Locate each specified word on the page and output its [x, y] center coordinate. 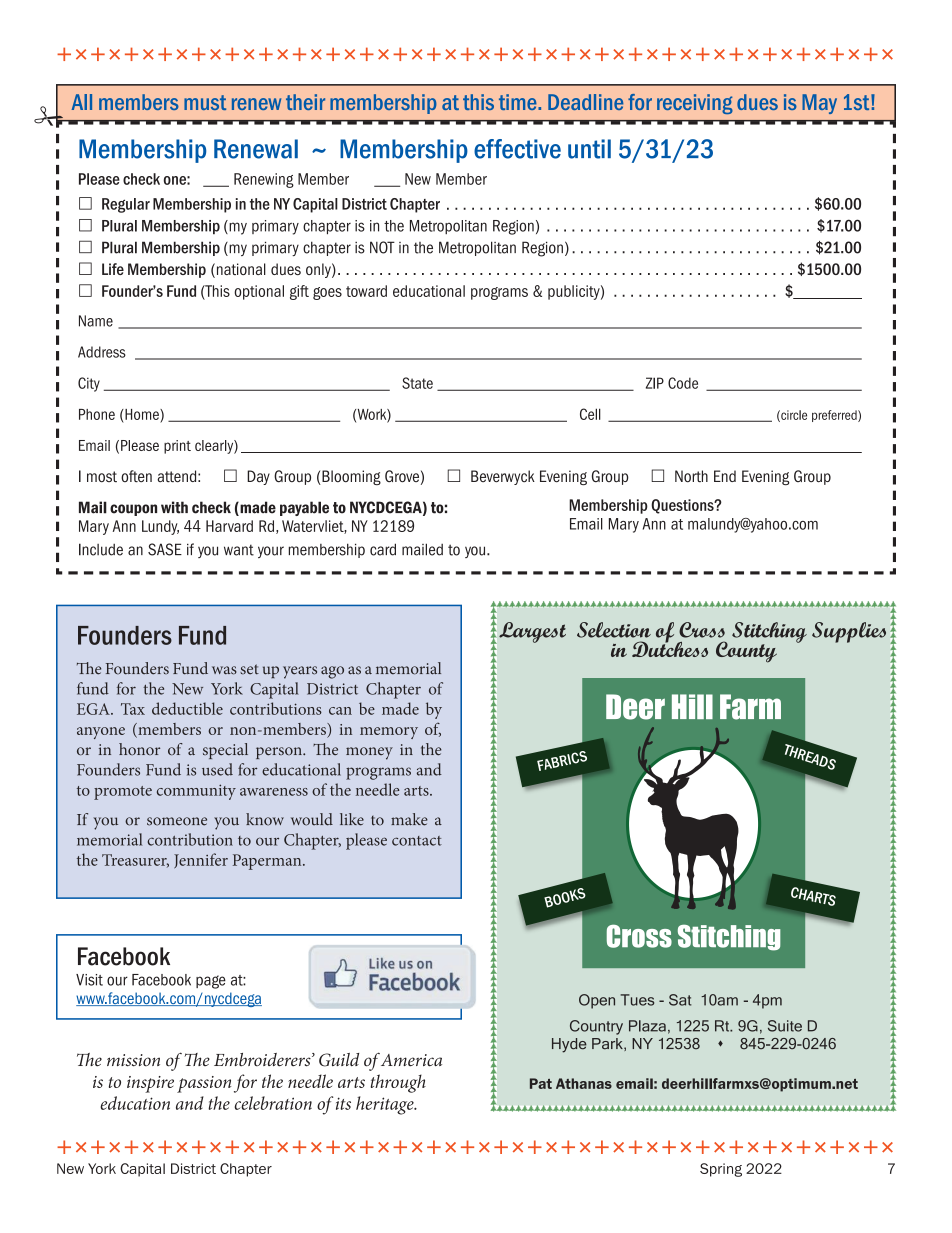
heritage [386, 1105]
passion [204, 1084]
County [746, 652]
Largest [532, 632]
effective [517, 149]
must [205, 102]
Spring [721, 1170]
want [239, 550]
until [589, 149]
